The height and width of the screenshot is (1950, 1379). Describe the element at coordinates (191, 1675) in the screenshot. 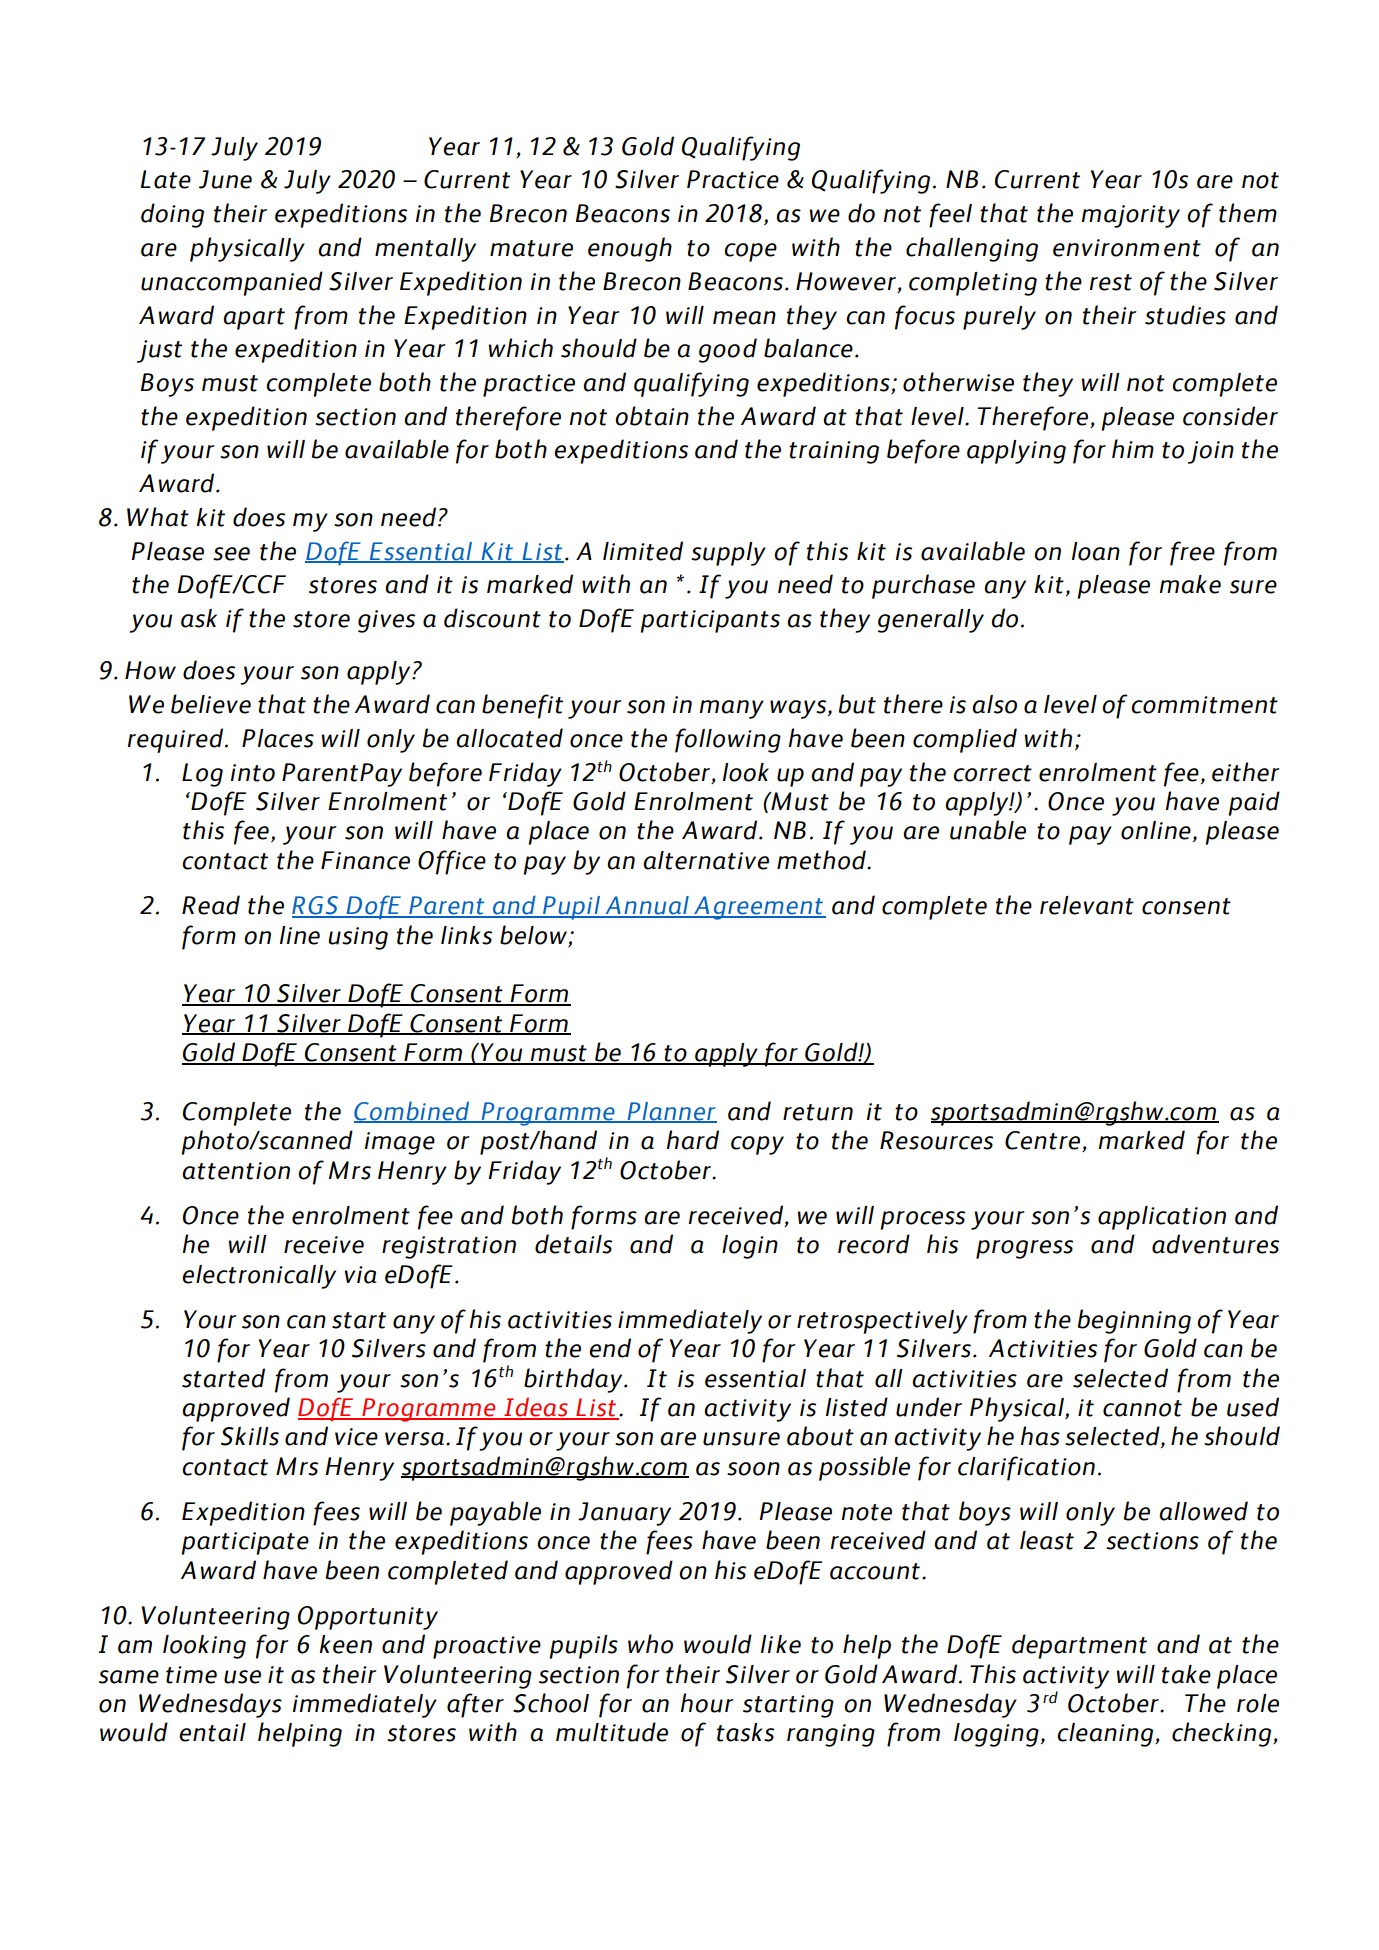

I see `time` at that location.
